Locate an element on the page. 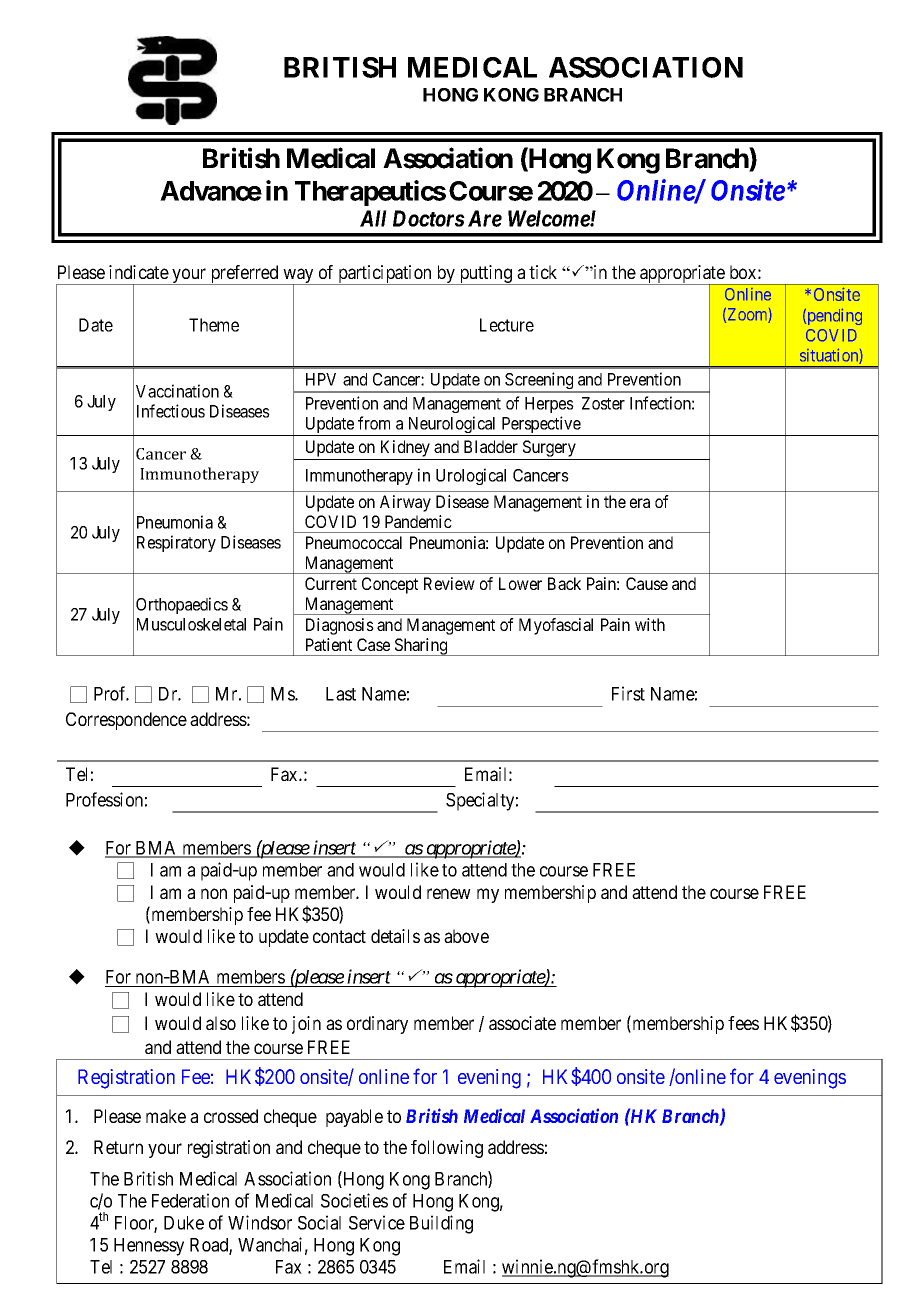  Duke is located at coordinates (184, 1223).
